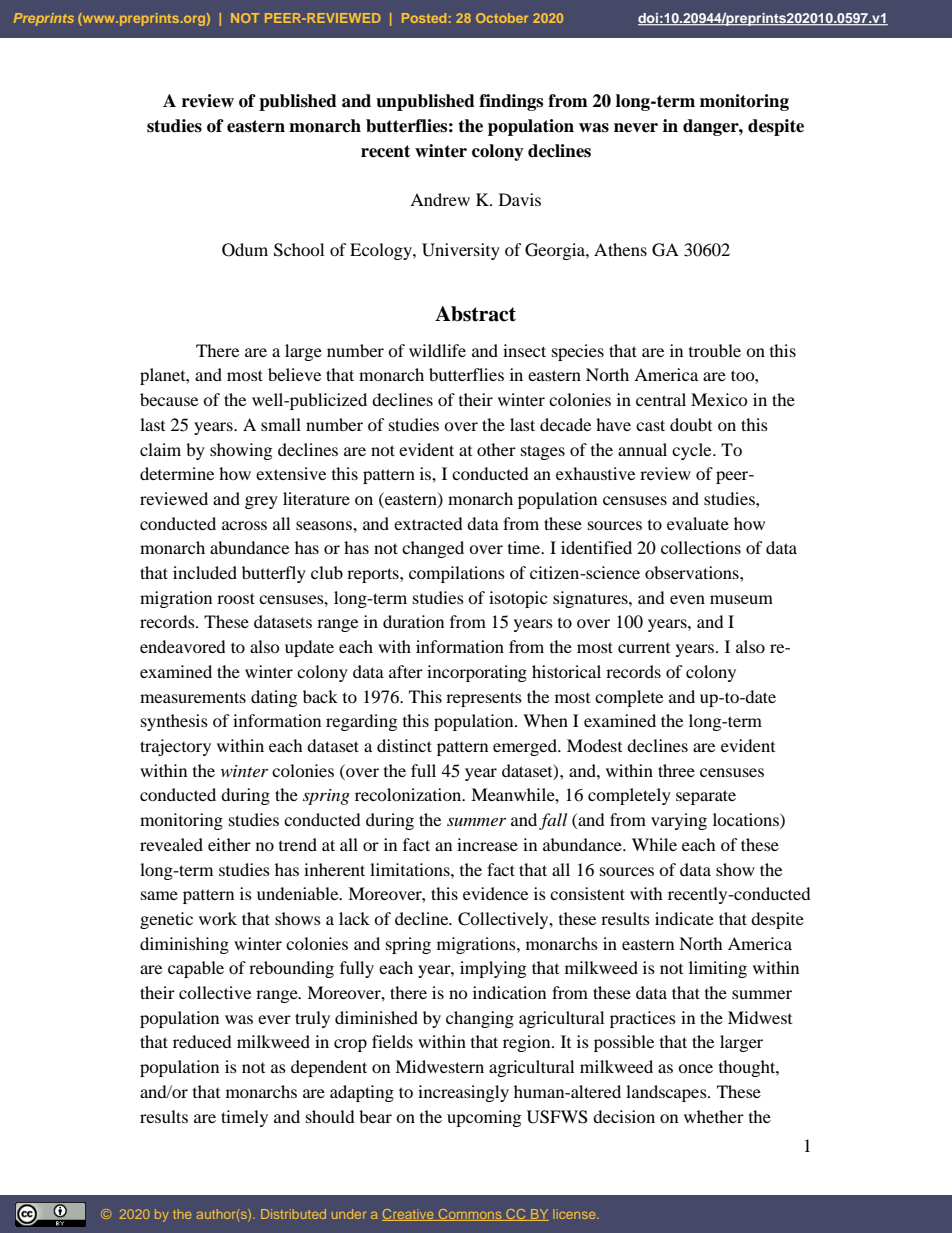  Describe the element at coordinates (714, 1116) in the image. I see `whether` at that location.
